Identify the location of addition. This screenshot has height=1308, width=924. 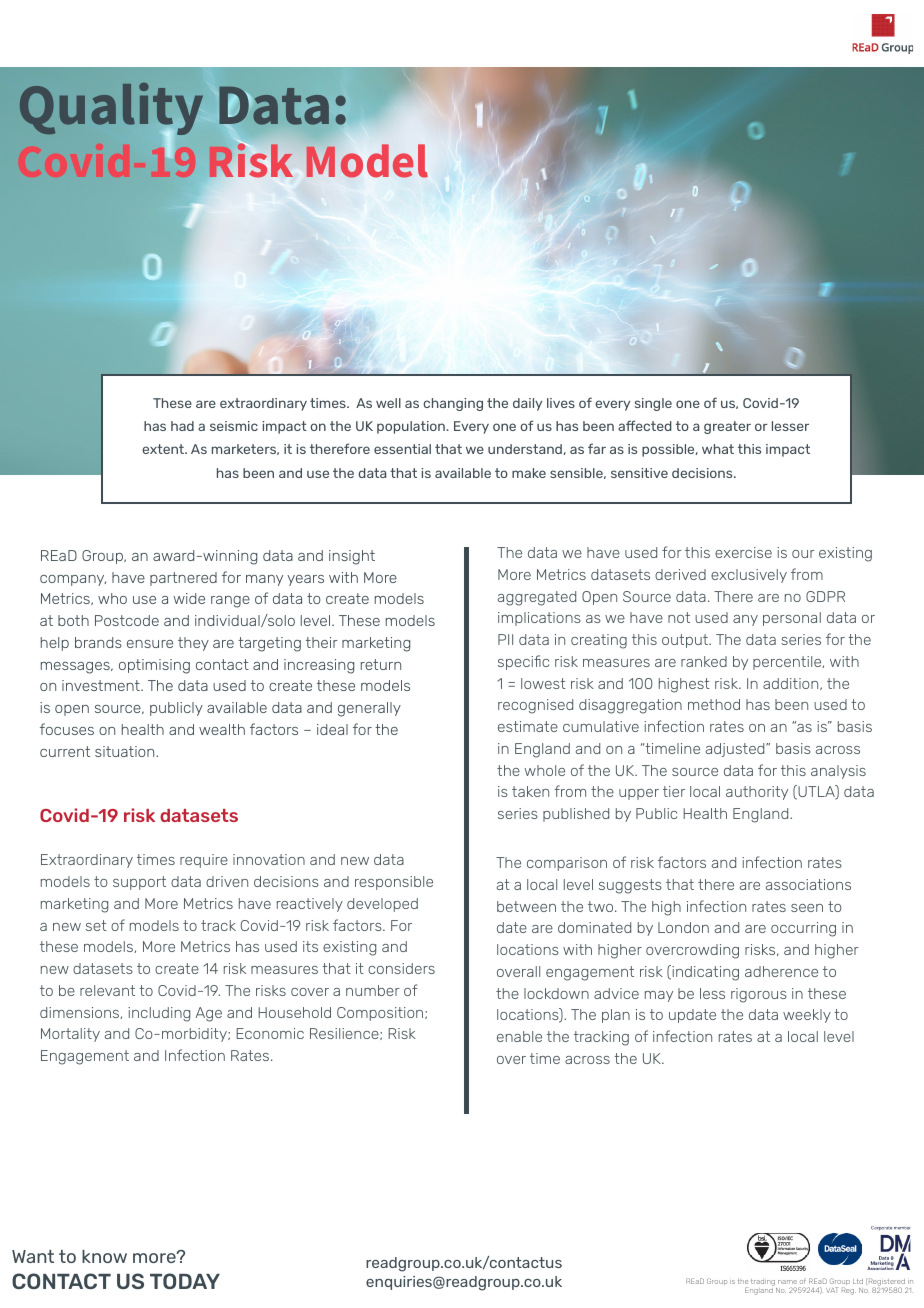
(792, 684).
